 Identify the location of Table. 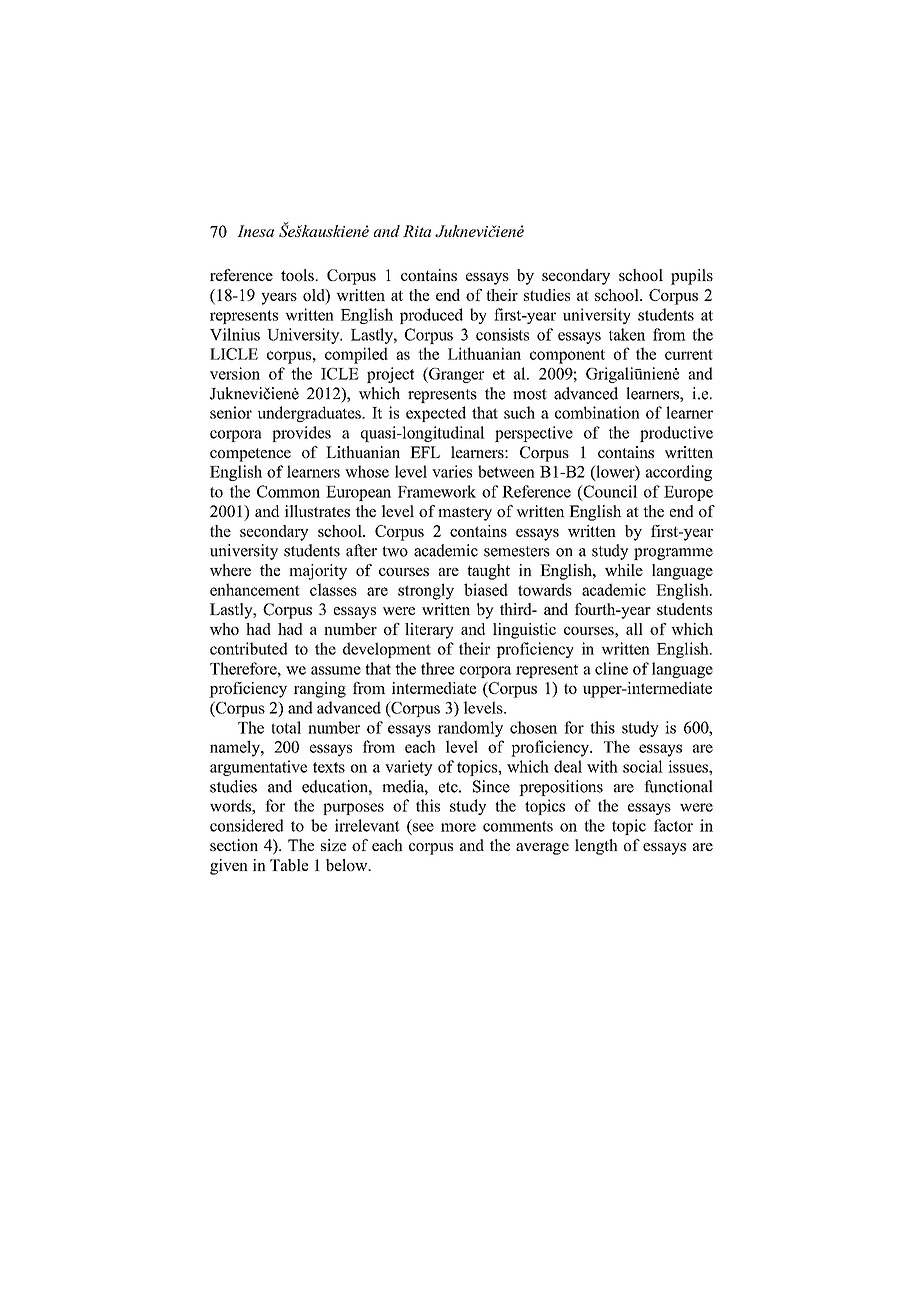
(289, 865).
